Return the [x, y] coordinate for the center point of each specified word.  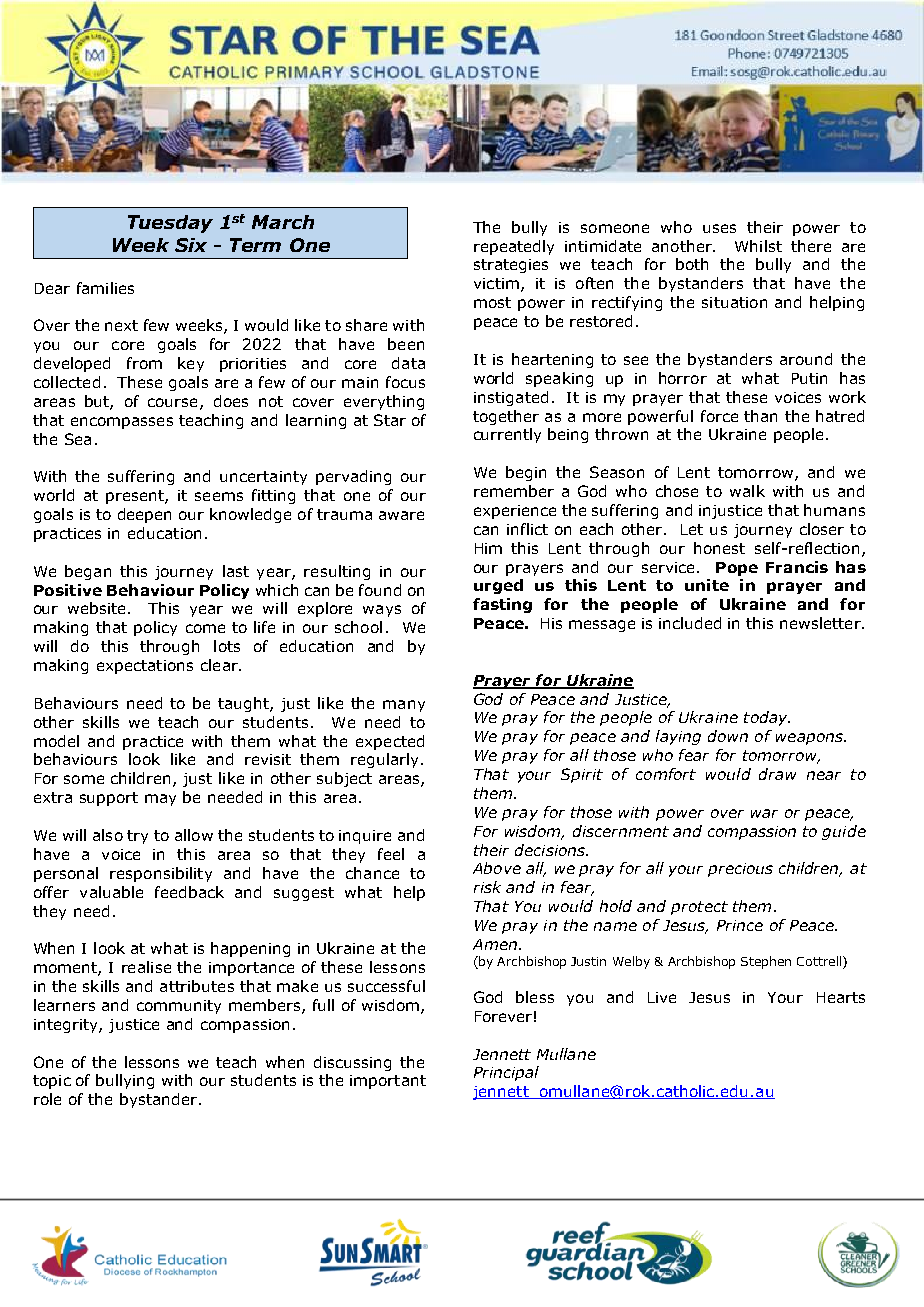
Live [662, 997]
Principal [506, 1073]
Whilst [758, 246]
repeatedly [514, 247]
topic [52, 1082]
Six [191, 245]
